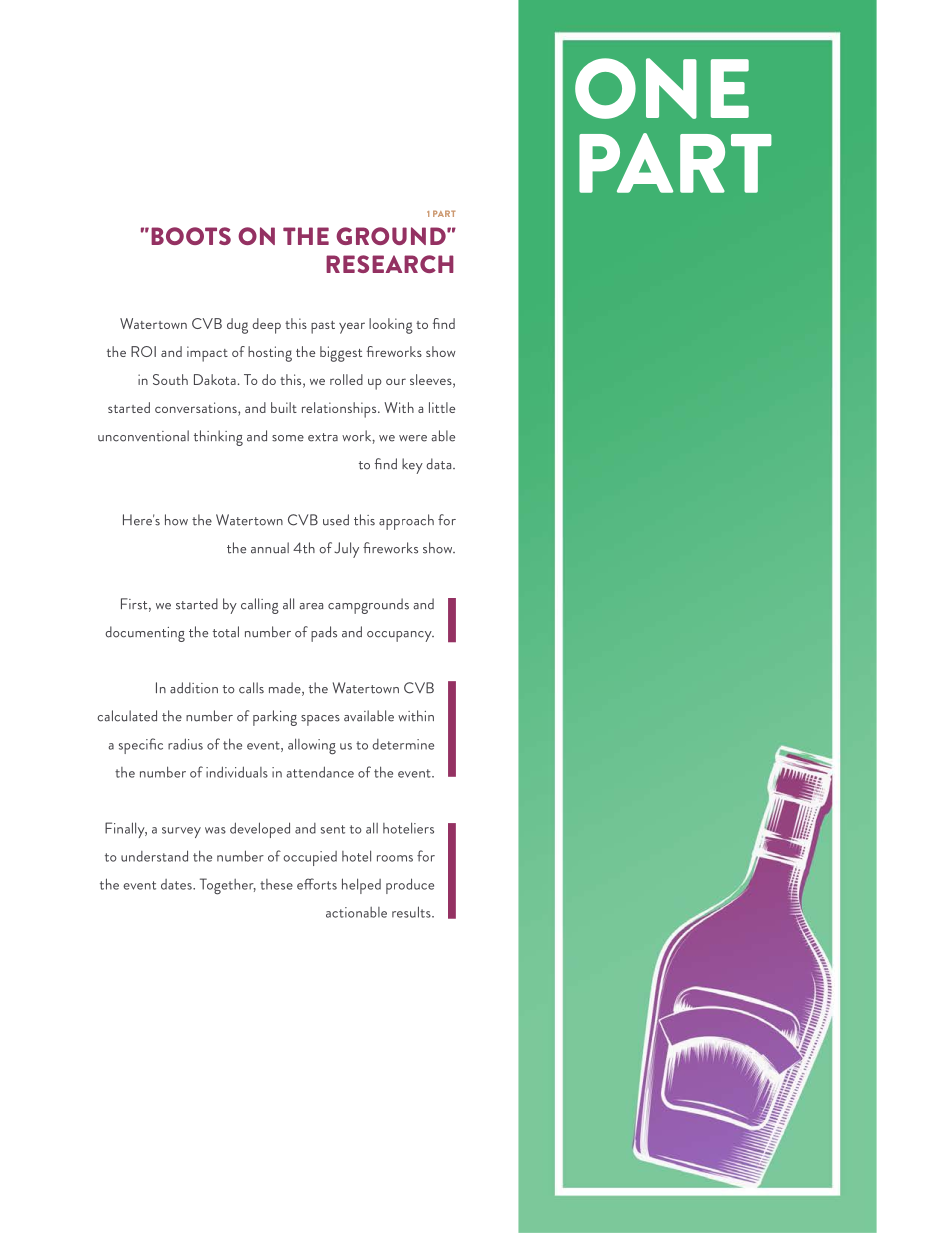 This image has width=952, height=1233. Describe the element at coordinates (662, 88) in the image. I see `ONE` at that location.
